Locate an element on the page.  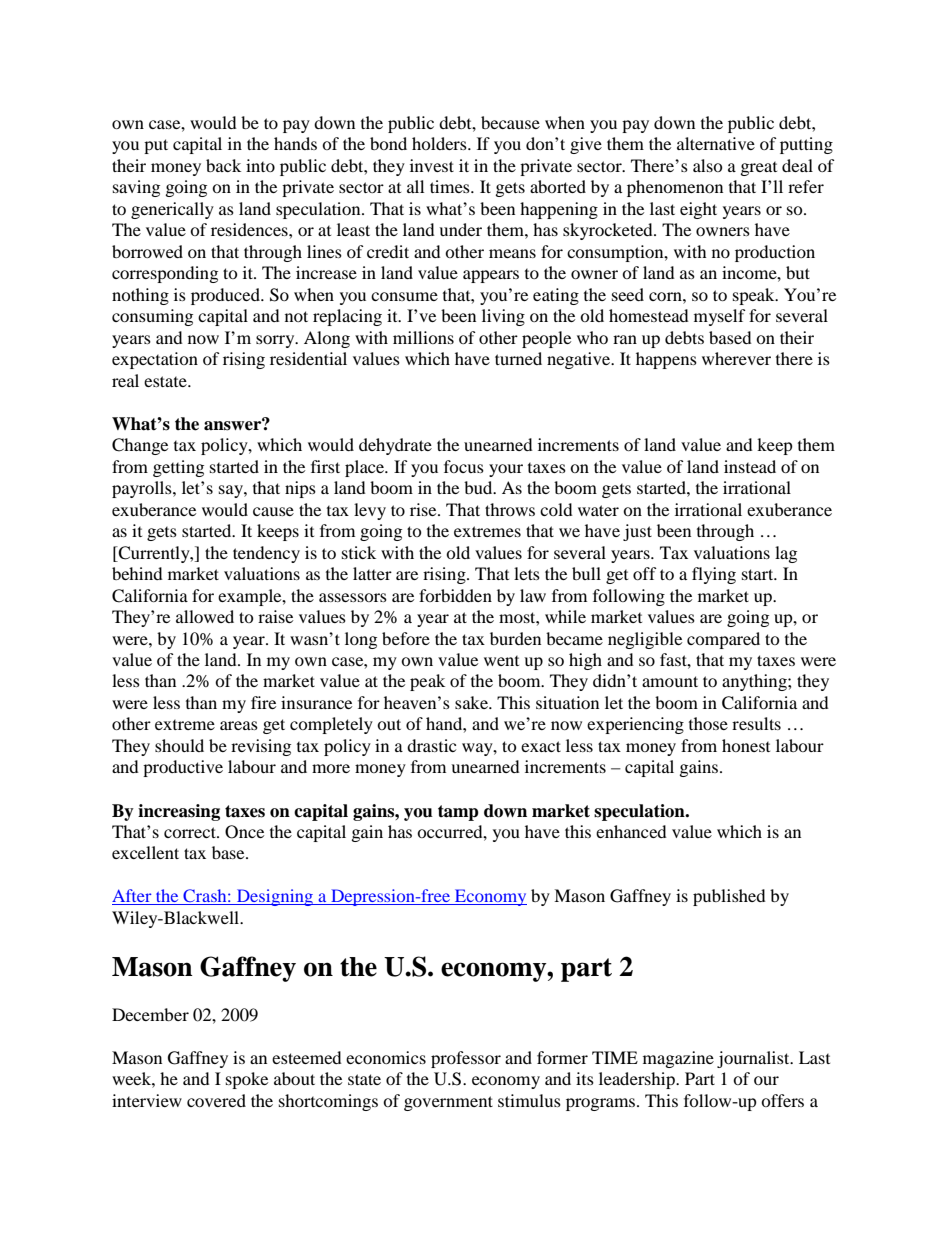
back is located at coordinates (223, 165).
